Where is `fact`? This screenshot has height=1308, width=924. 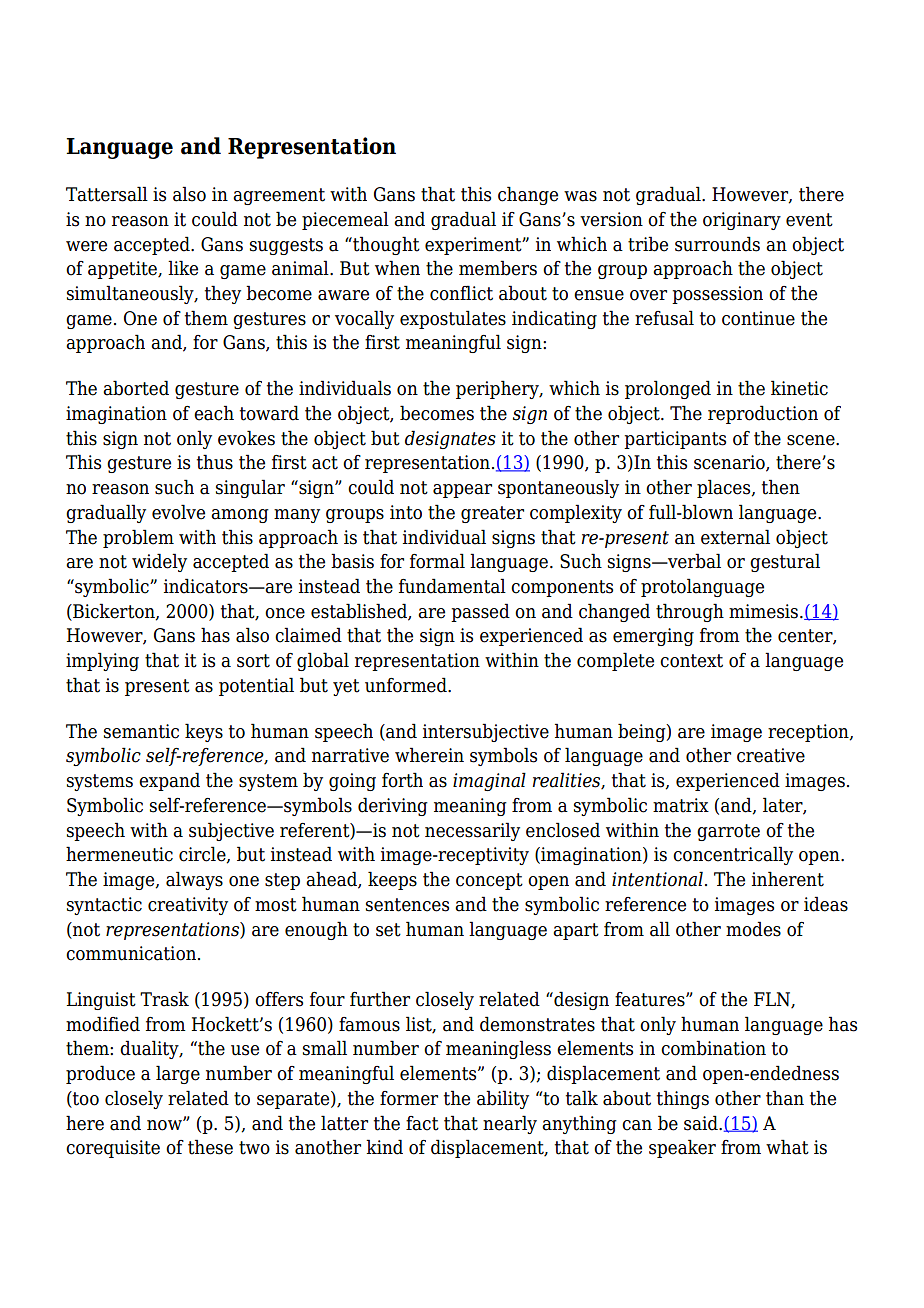
fact is located at coordinates (422, 1123).
